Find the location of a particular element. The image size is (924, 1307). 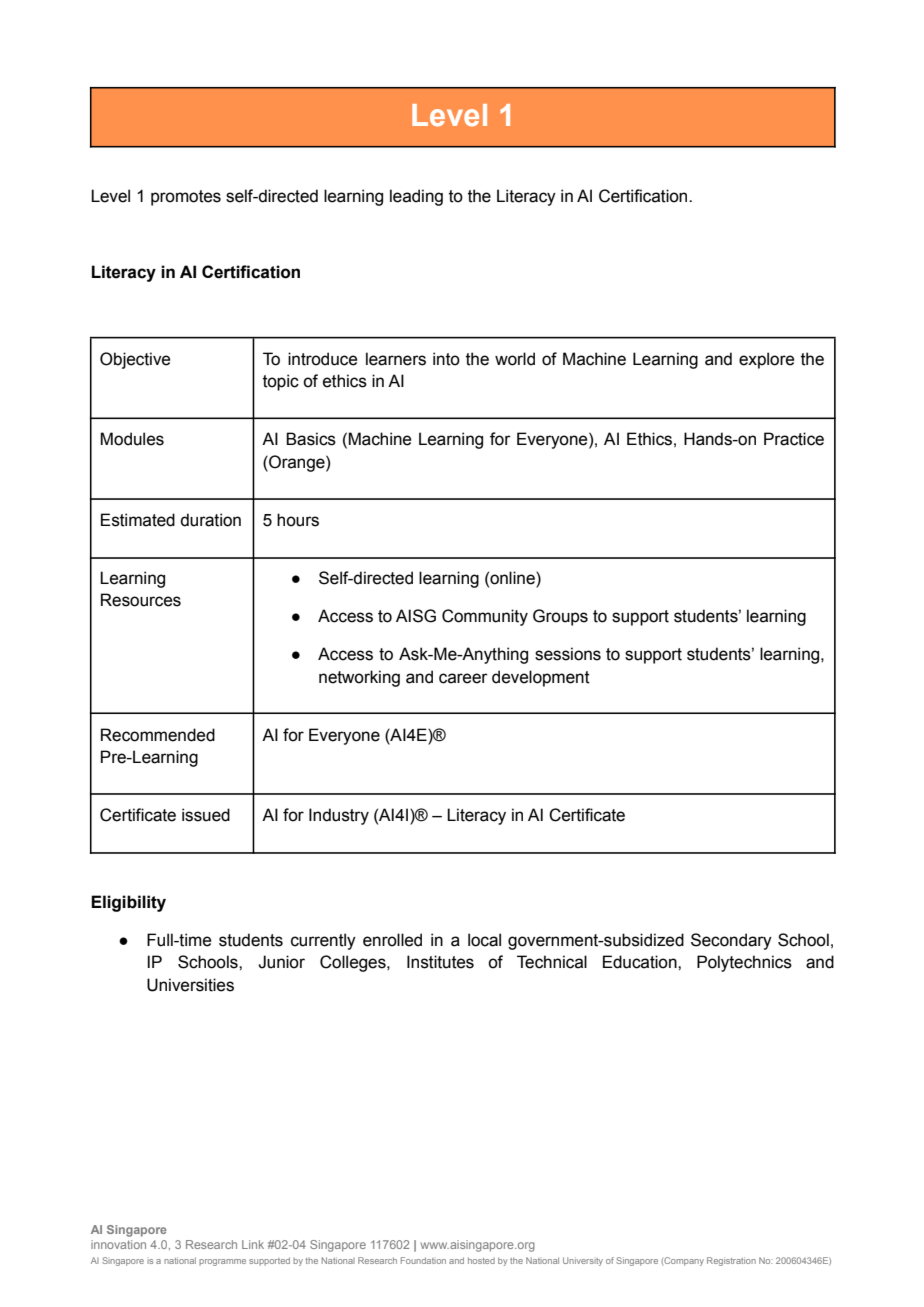

into is located at coordinates (446, 359).
